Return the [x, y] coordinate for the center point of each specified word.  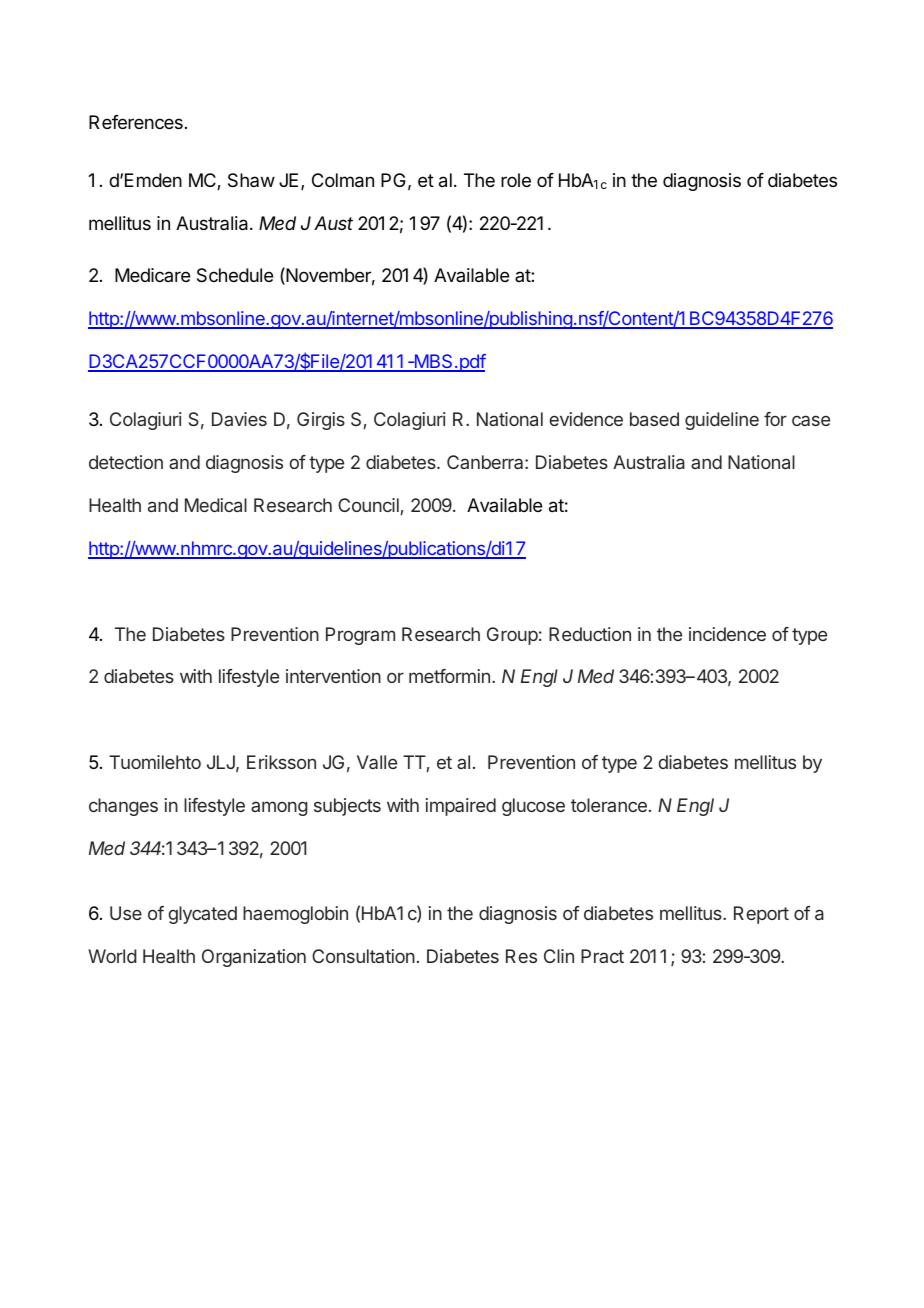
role [516, 180]
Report [761, 915]
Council [368, 505]
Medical [216, 505]
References [136, 122]
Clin [559, 956]
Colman [343, 180]
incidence [727, 634]
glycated [202, 915]
